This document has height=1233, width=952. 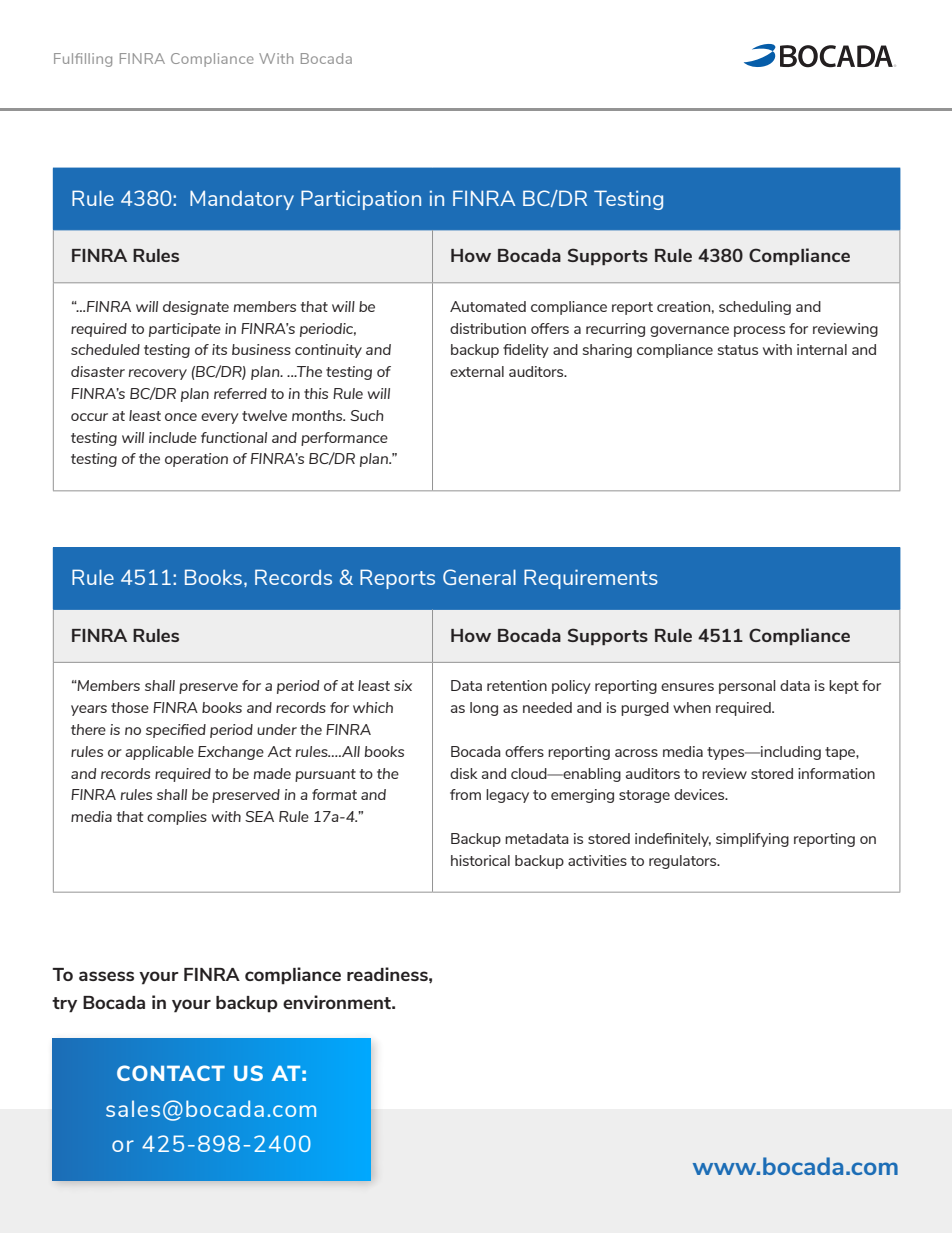 I want to click on Fulfilling, so click(x=83, y=60).
